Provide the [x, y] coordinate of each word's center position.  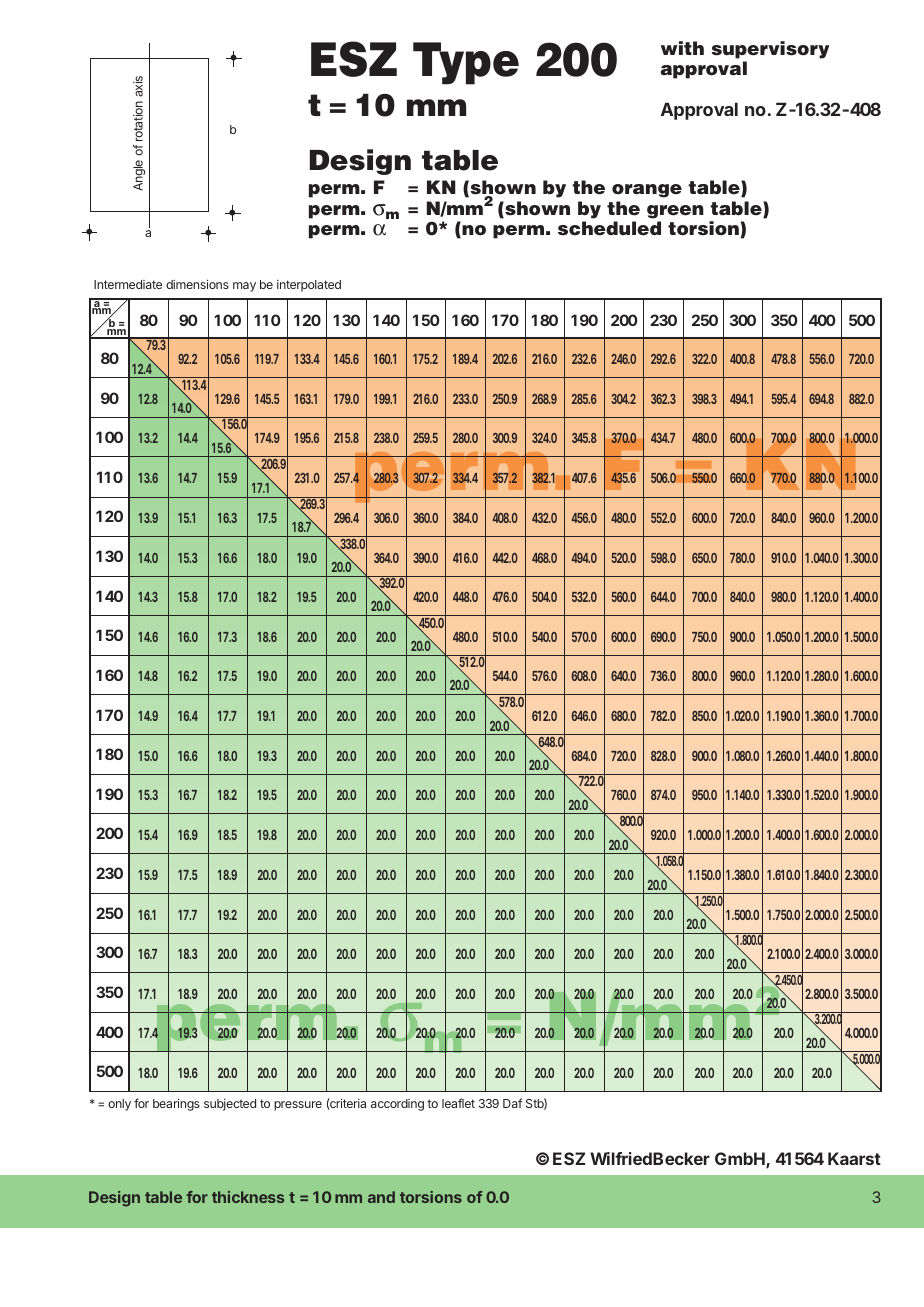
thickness [248, 1197]
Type [466, 63]
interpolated [309, 286]
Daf [512, 1103]
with [682, 48]
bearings [176, 1104]
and [381, 1197]
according [397, 1105]
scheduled [609, 228]
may [244, 287]
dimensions [197, 284]
